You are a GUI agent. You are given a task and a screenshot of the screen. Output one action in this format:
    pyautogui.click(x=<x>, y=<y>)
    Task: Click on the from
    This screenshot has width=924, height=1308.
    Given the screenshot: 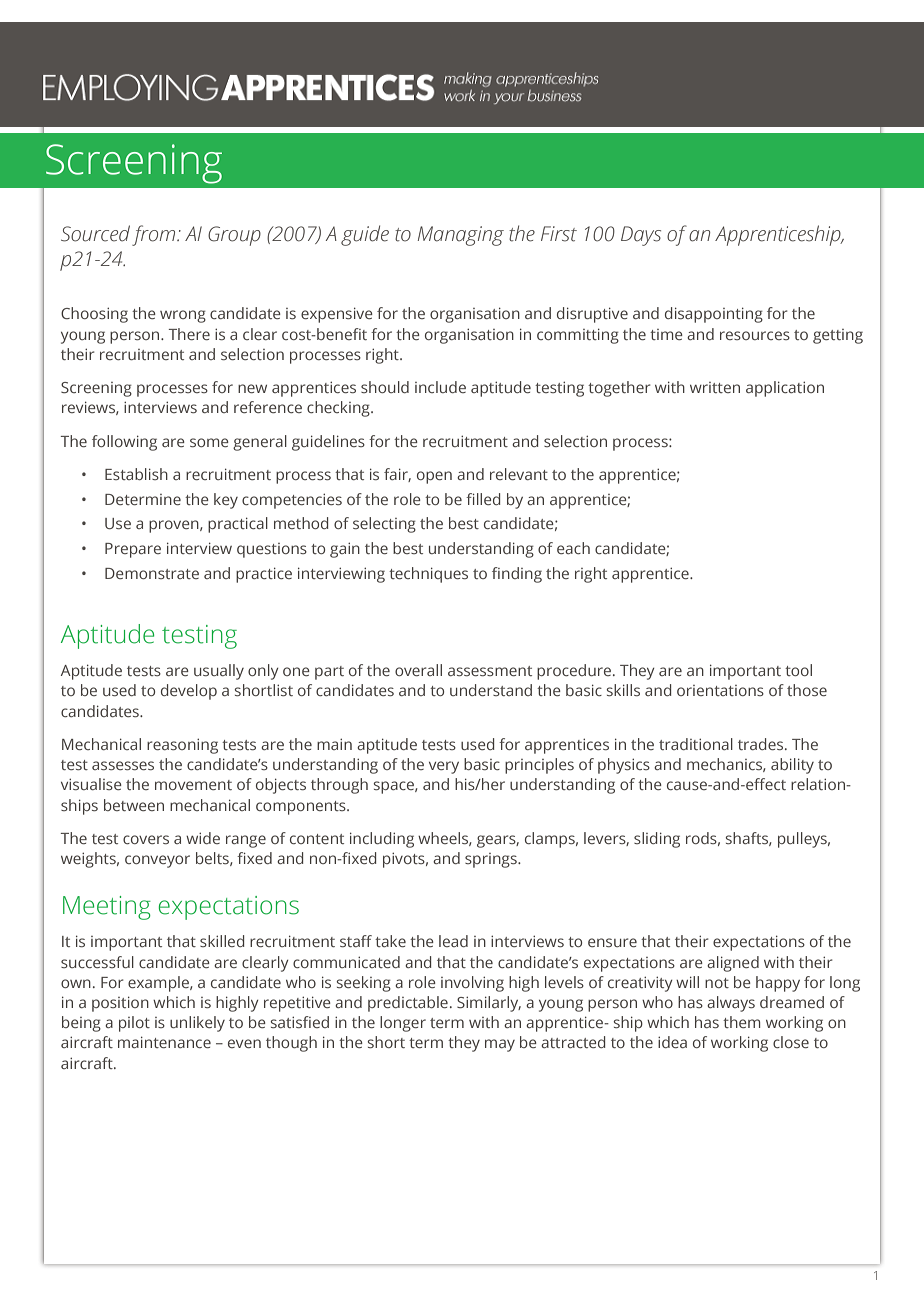 What is the action you would take?
    pyautogui.click(x=155, y=235)
